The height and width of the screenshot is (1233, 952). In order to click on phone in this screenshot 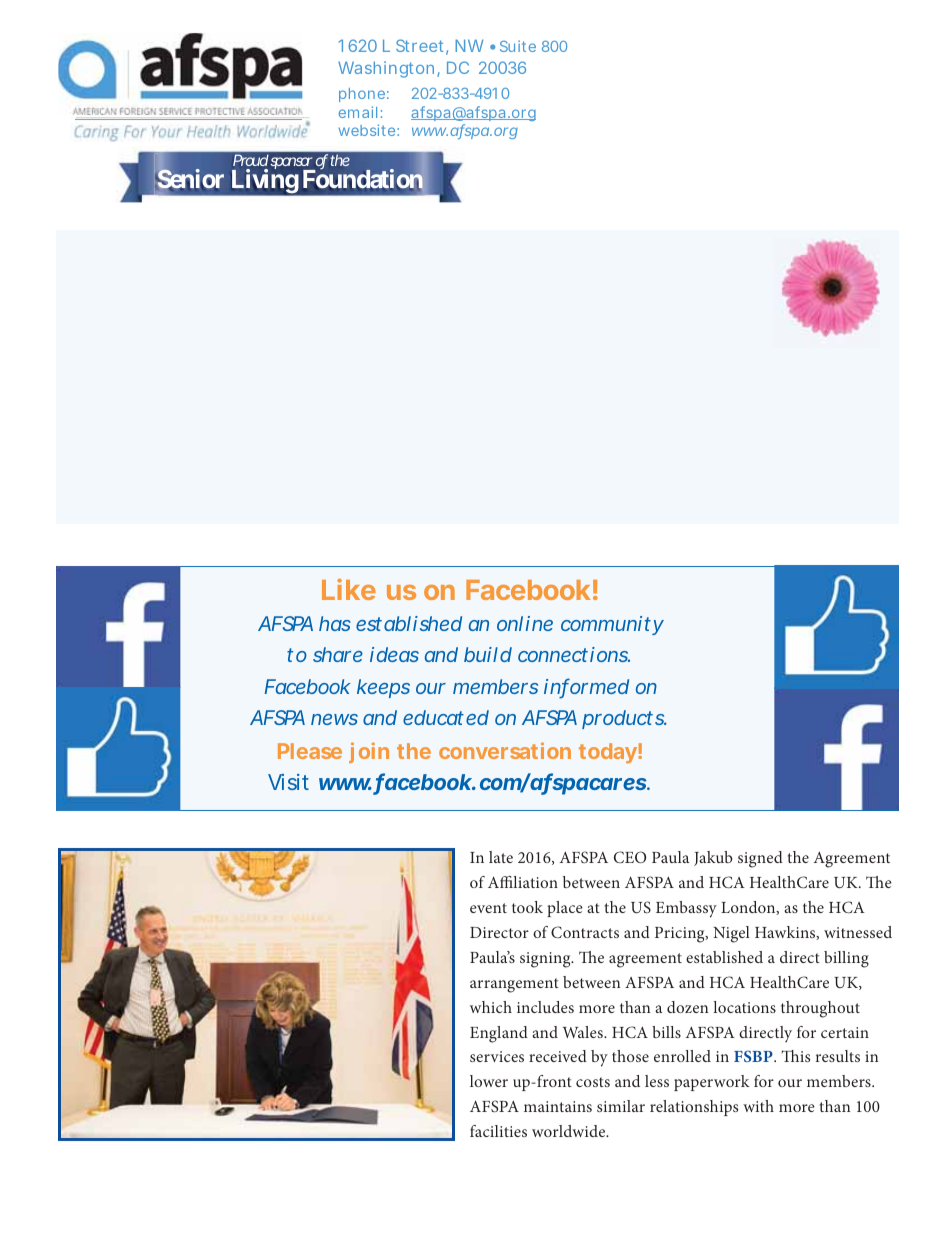, I will do `click(362, 95)`.
